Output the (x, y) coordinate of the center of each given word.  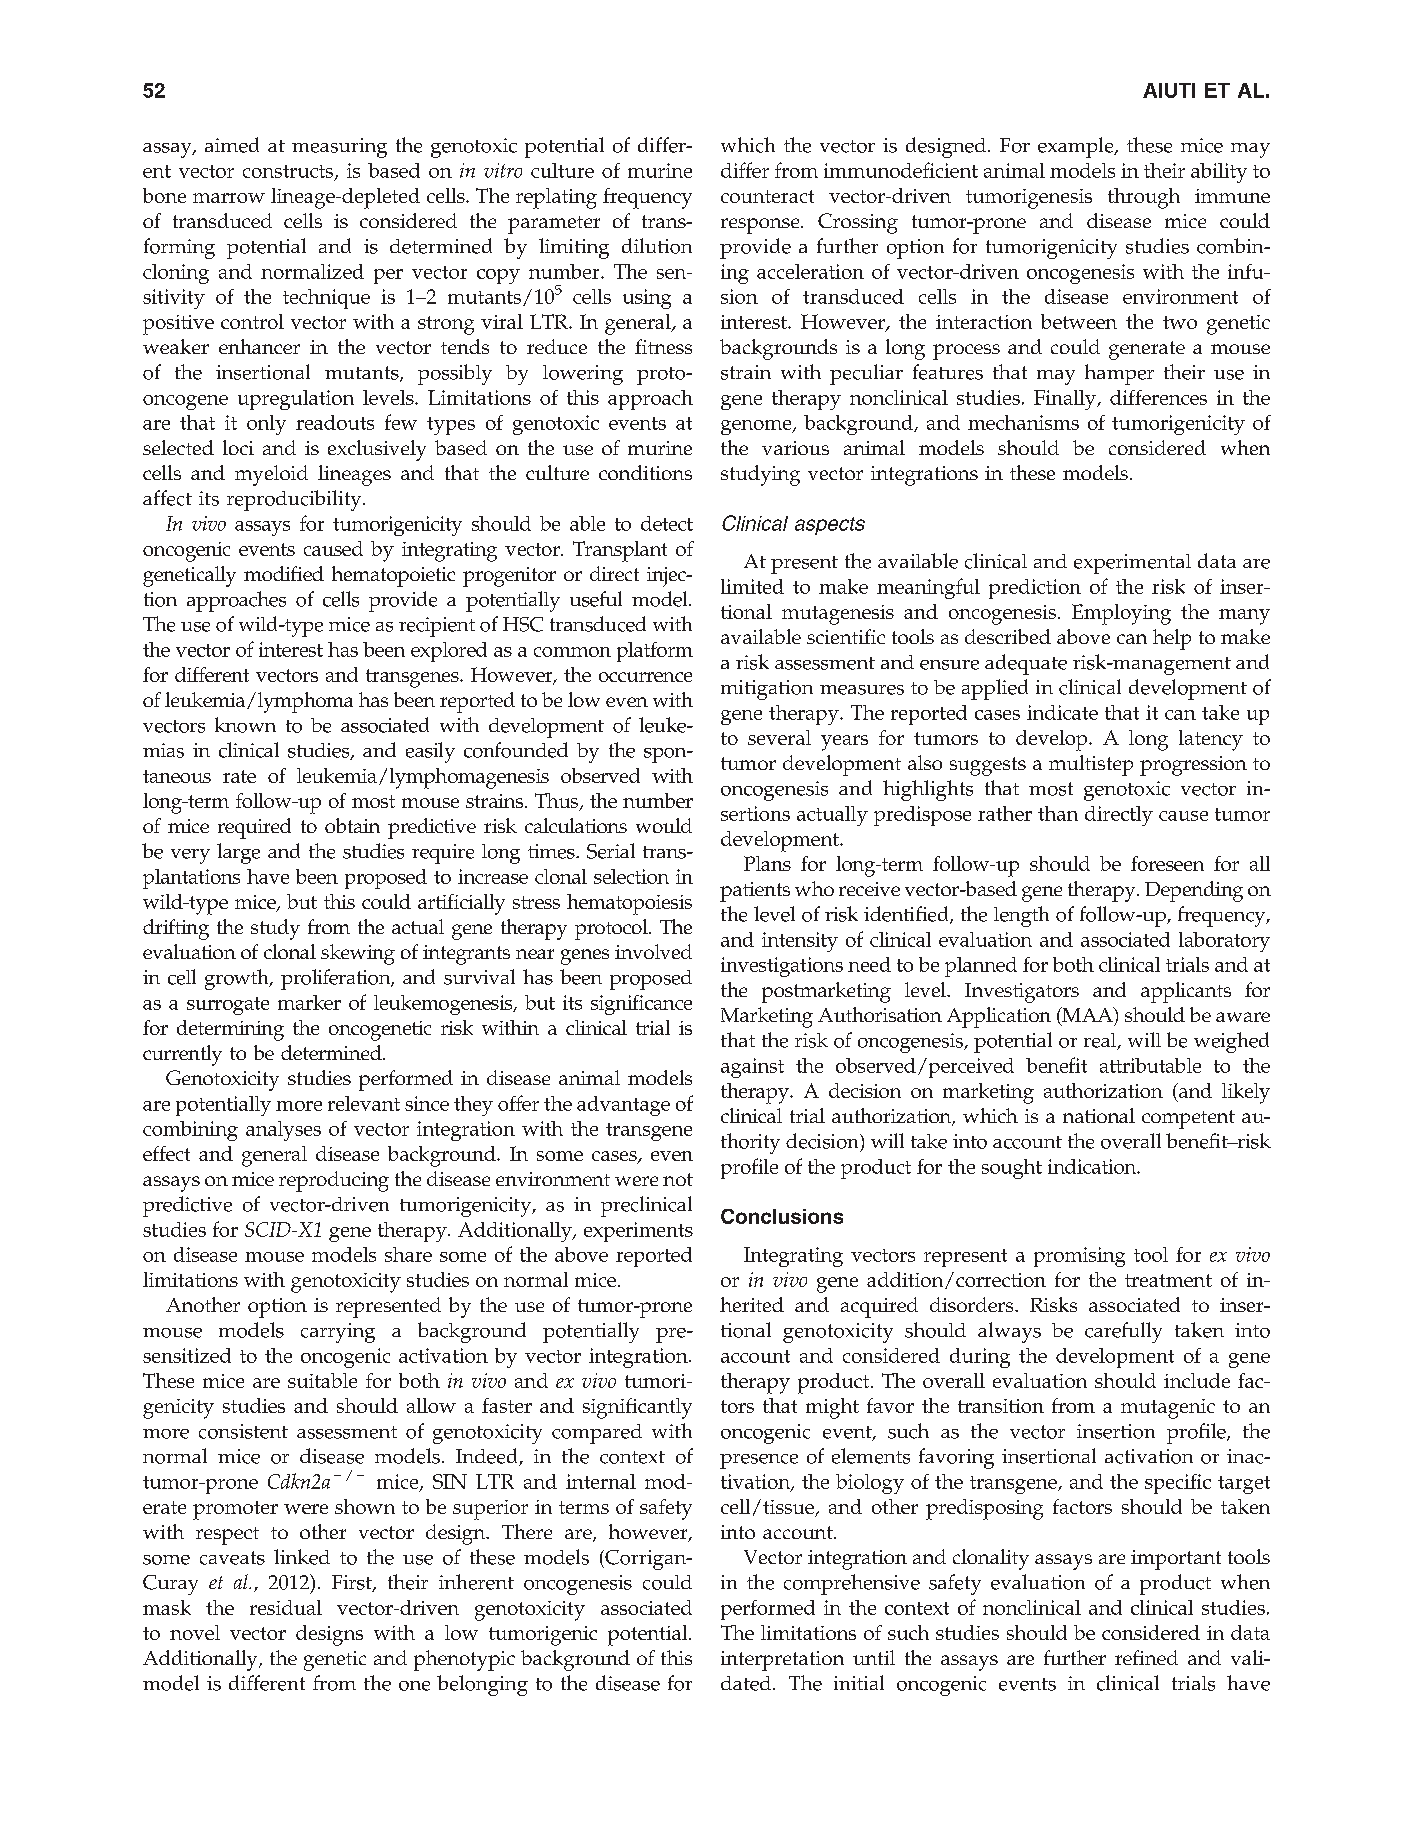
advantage (623, 1106)
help (1172, 639)
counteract (767, 196)
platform (655, 652)
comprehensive (852, 1584)
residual (286, 1607)
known (245, 725)
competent (1188, 1119)
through (1144, 198)
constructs (289, 172)
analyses (283, 1131)
